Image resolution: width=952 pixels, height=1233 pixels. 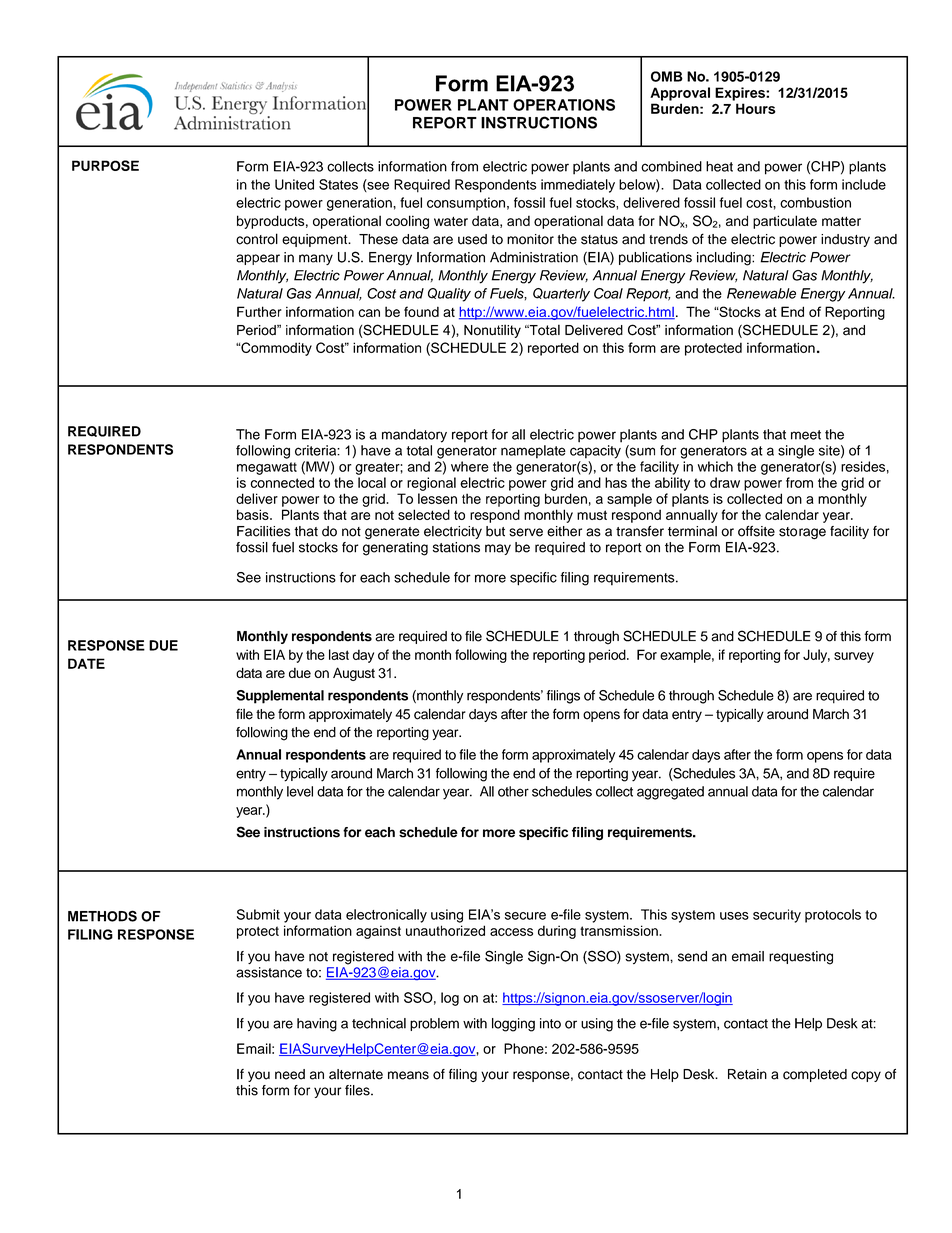 What do you see at coordinates (470, 466) in the screenshot?
I see `where` at bounding box center [470, 466].
